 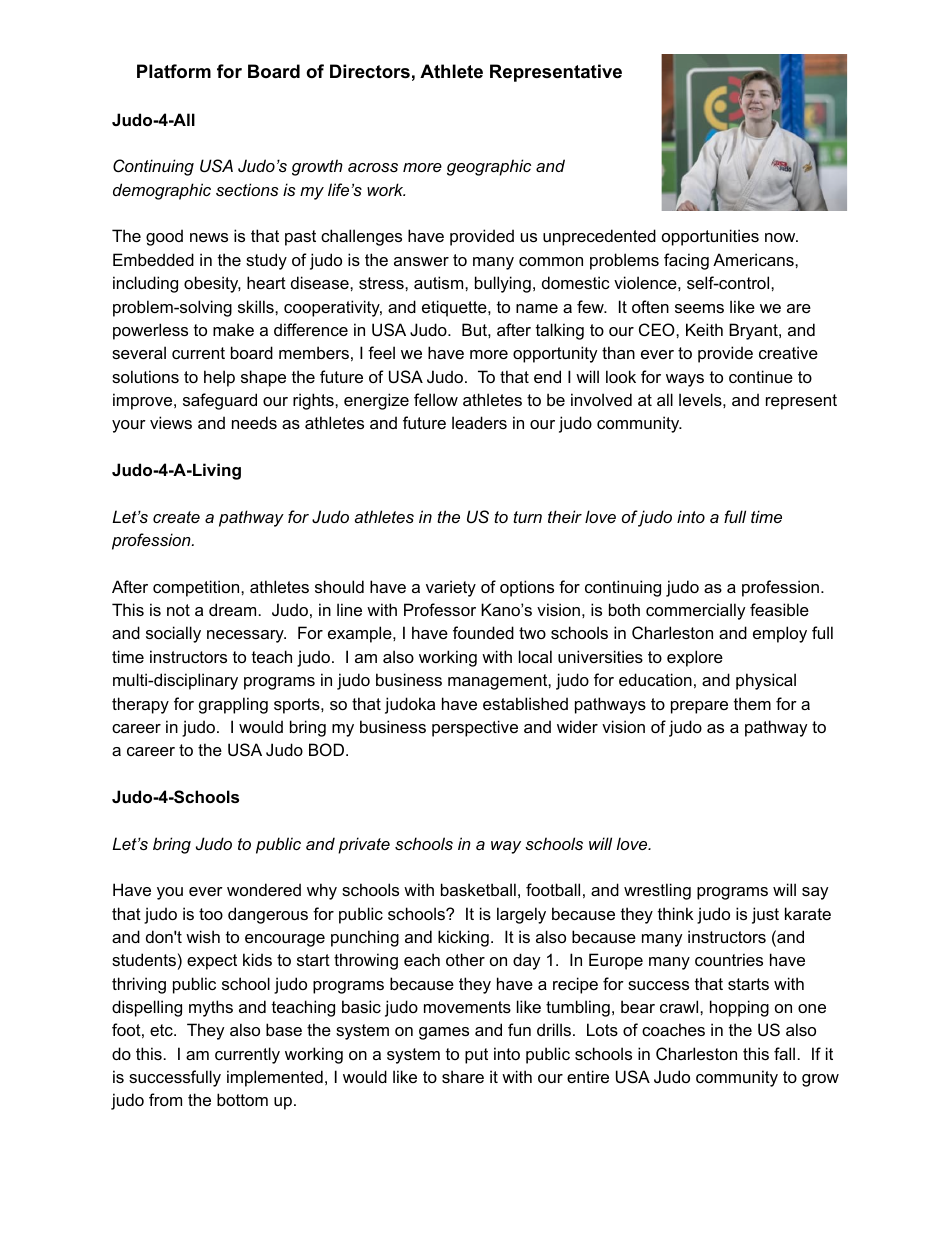 I want to click on Platform, so click(x=174, y=71).
